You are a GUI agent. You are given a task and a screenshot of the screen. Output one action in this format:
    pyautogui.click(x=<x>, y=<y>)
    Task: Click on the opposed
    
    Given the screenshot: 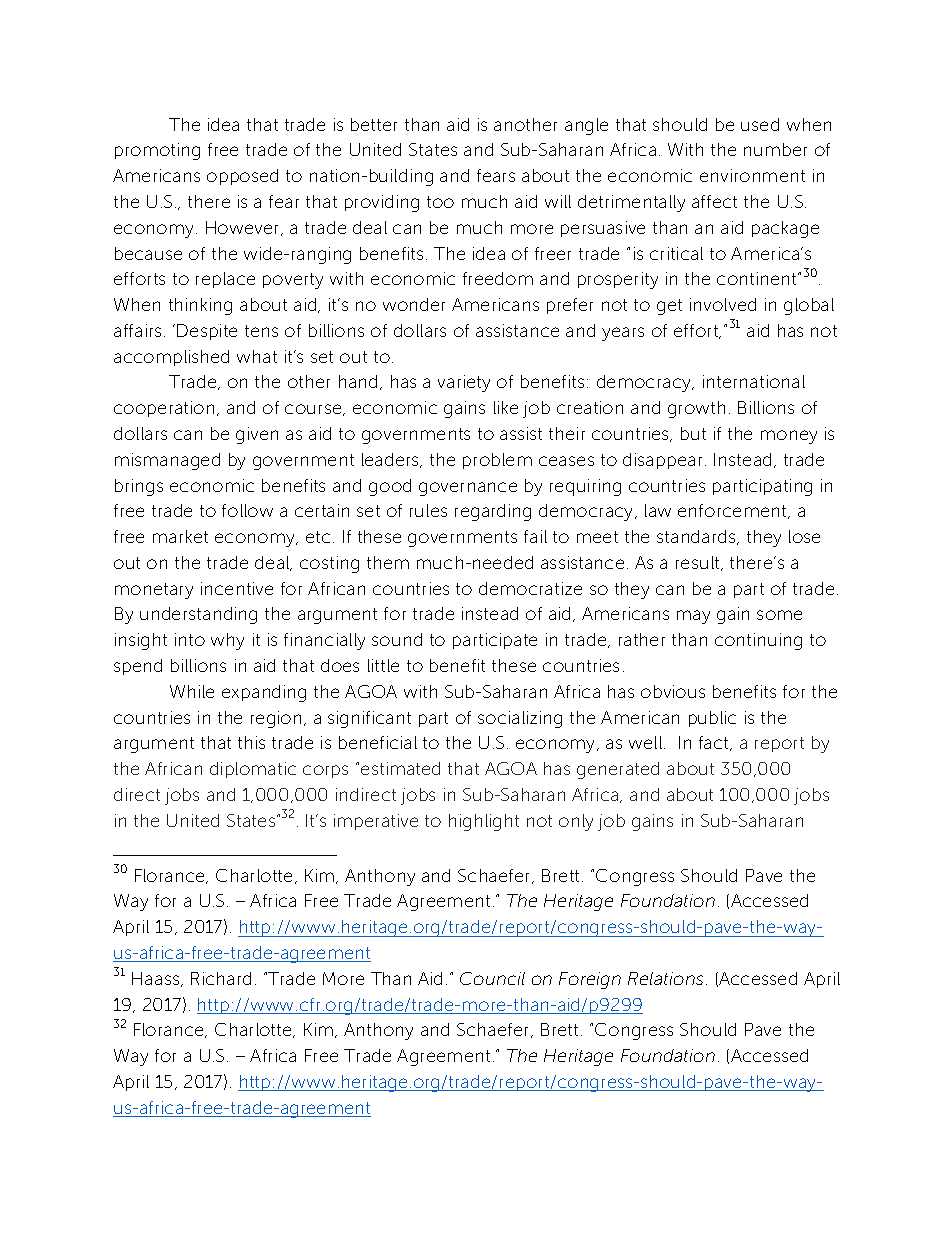 What is the action you would take?
    pyautogui.click(x=242, y=177)
